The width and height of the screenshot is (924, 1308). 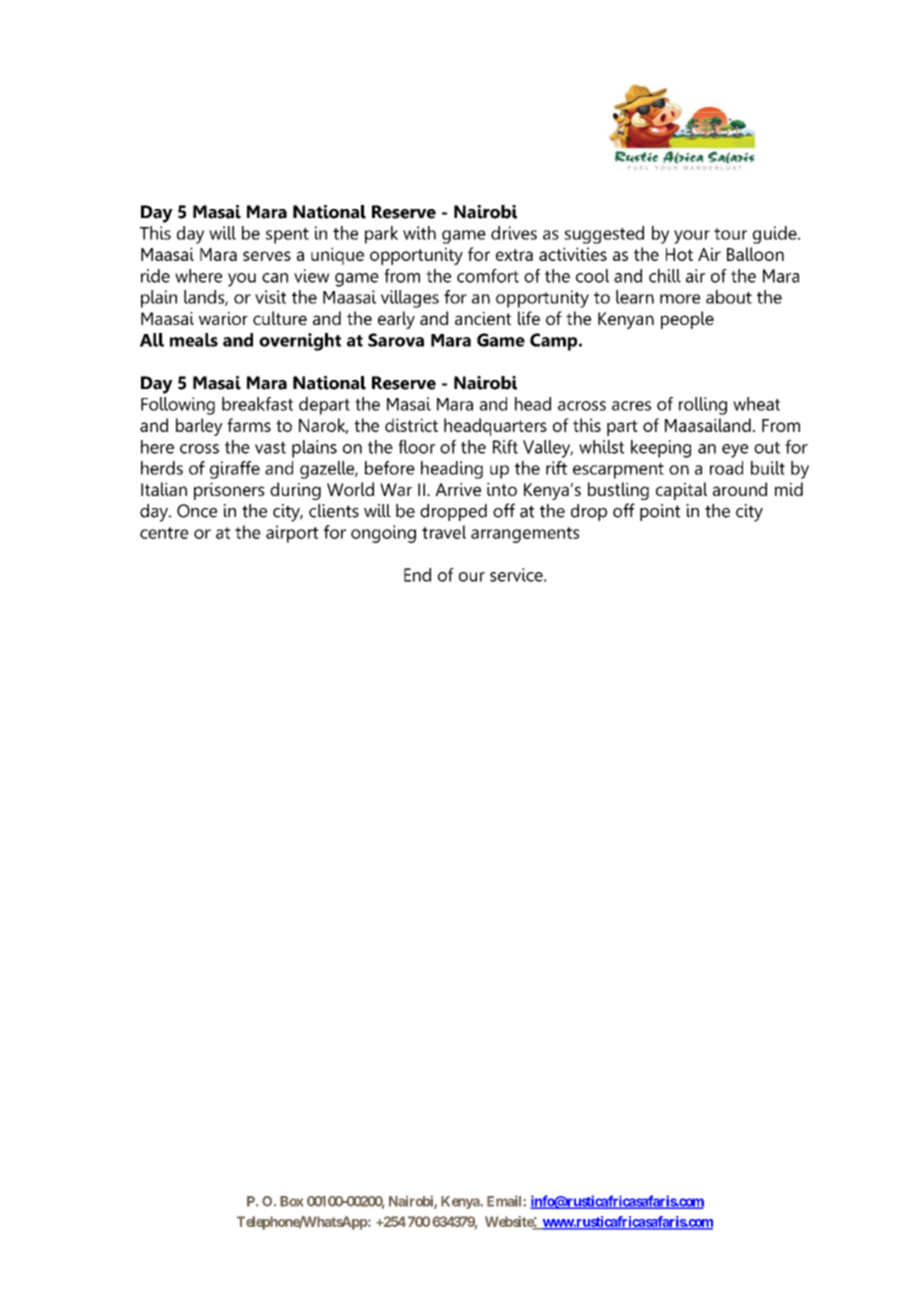 What do you see at coordinates (505, 1201) in the screenshot?
I see `Email` at bounding box center [505, 1201].
